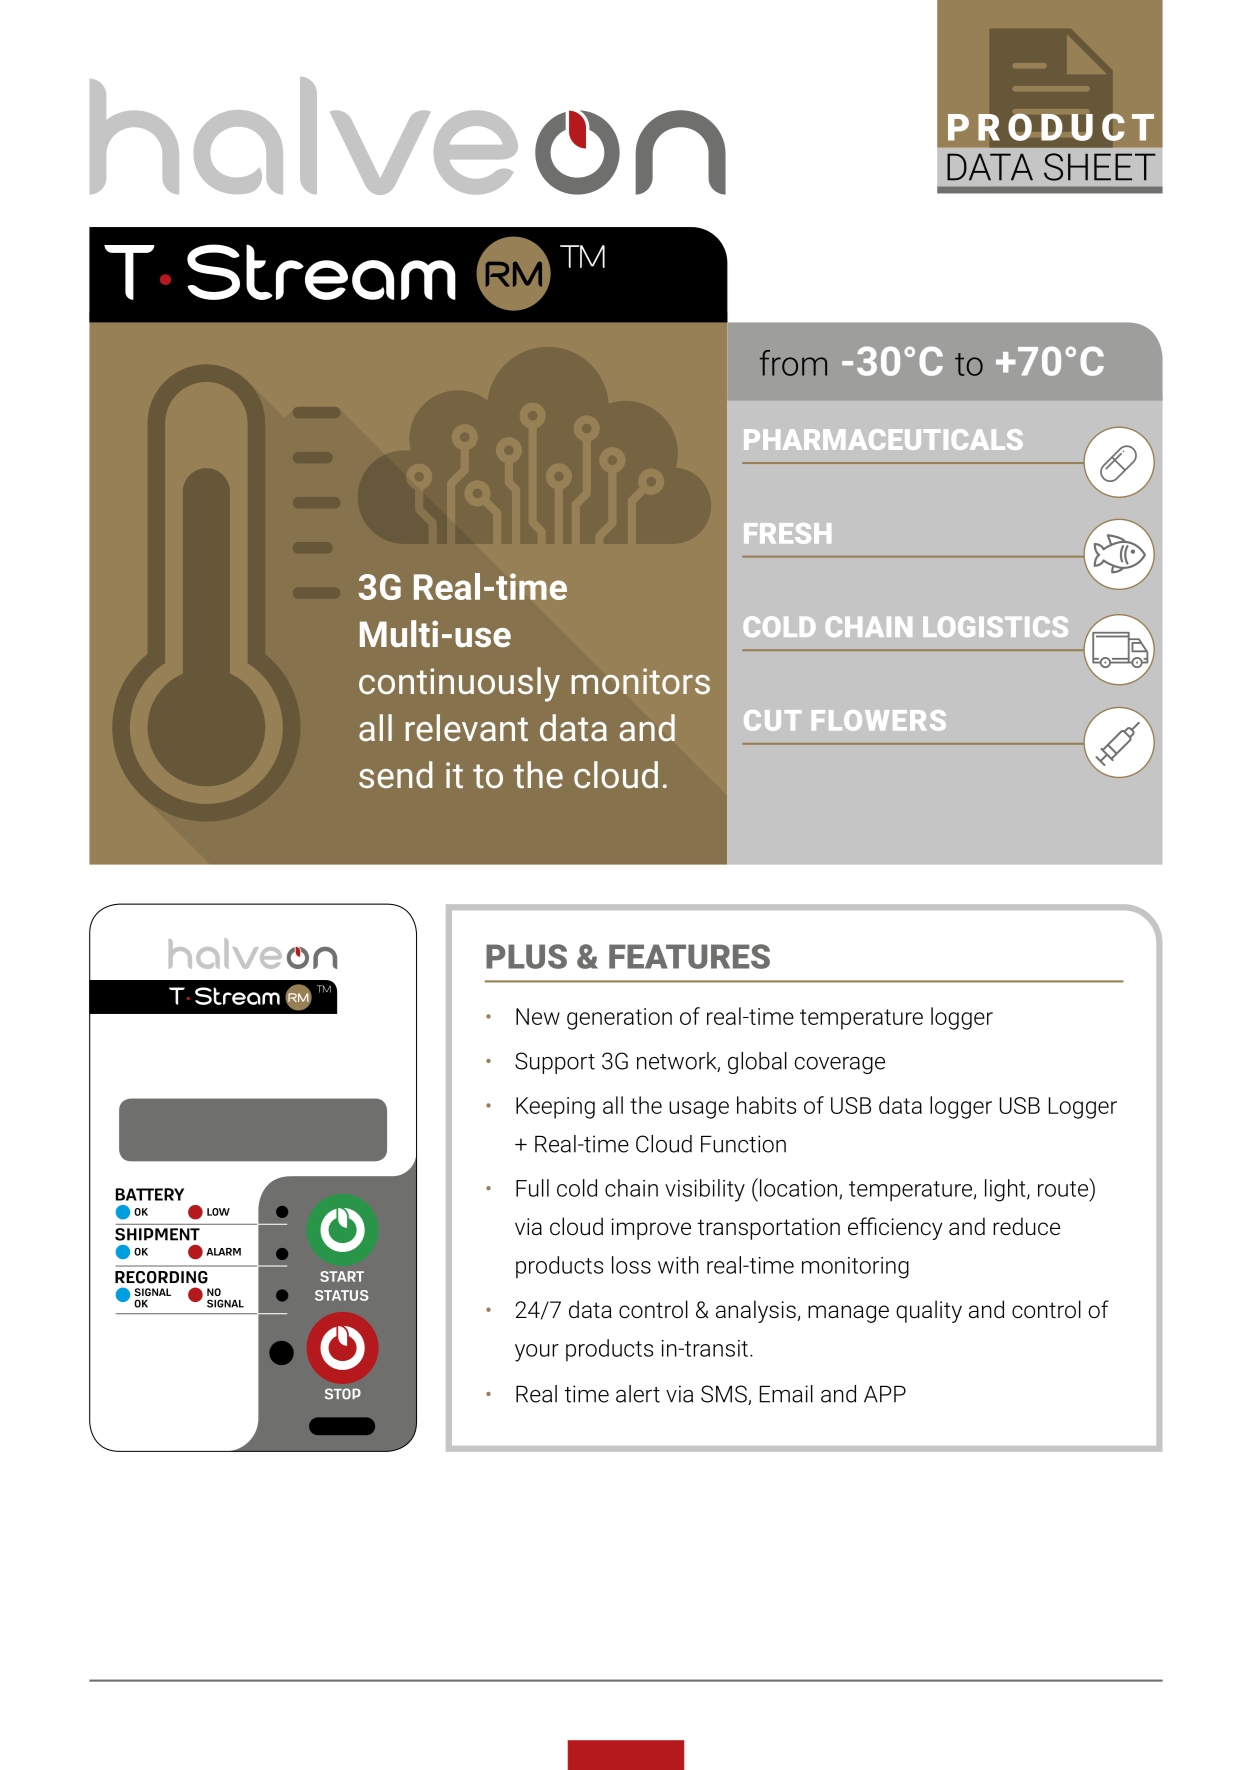 This document has width=1252, height=1770. What do you see at coordinates (787, 533) in the document?
I see `FRESH` at bounding box center [787, 533].
